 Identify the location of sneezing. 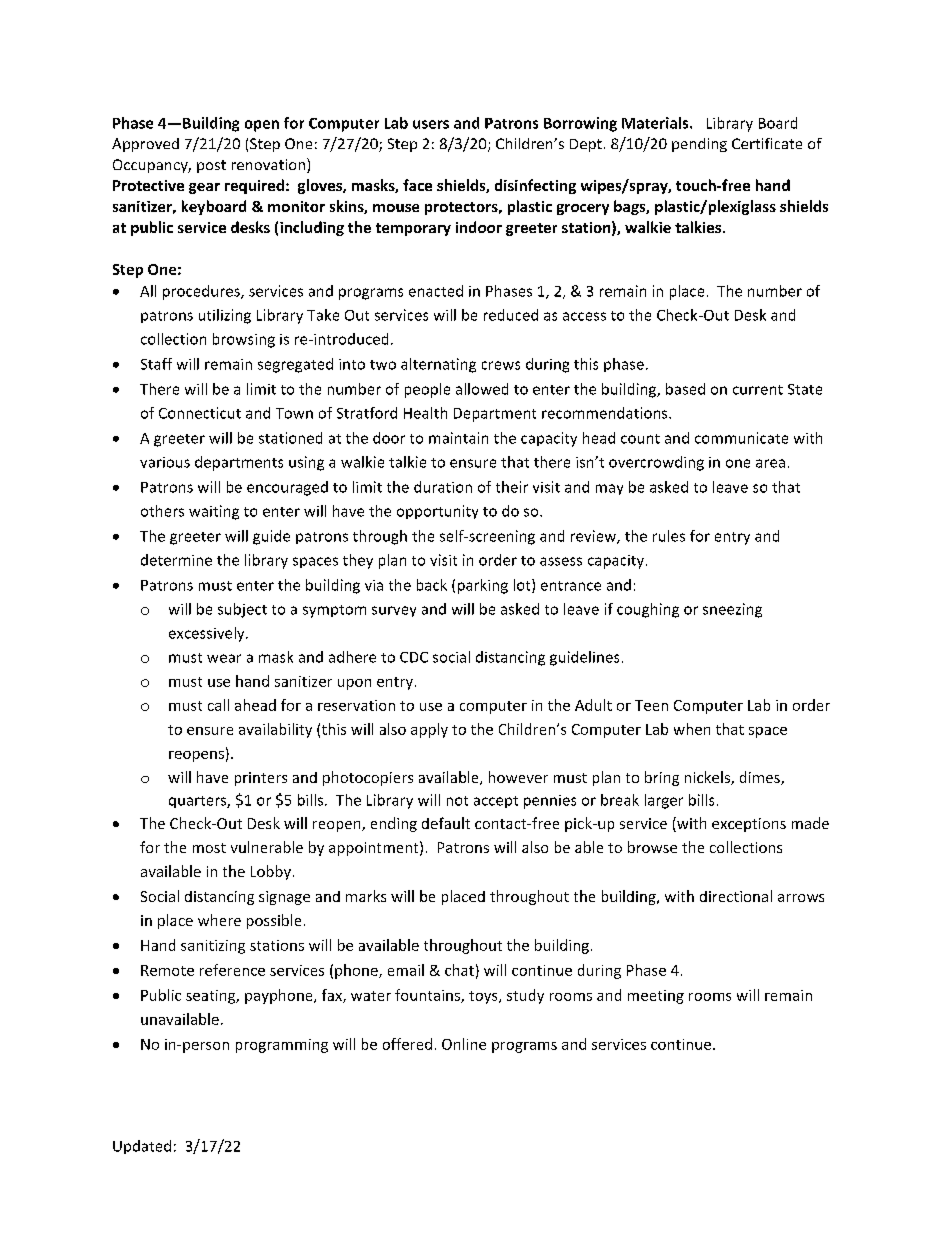
(732, 610).
